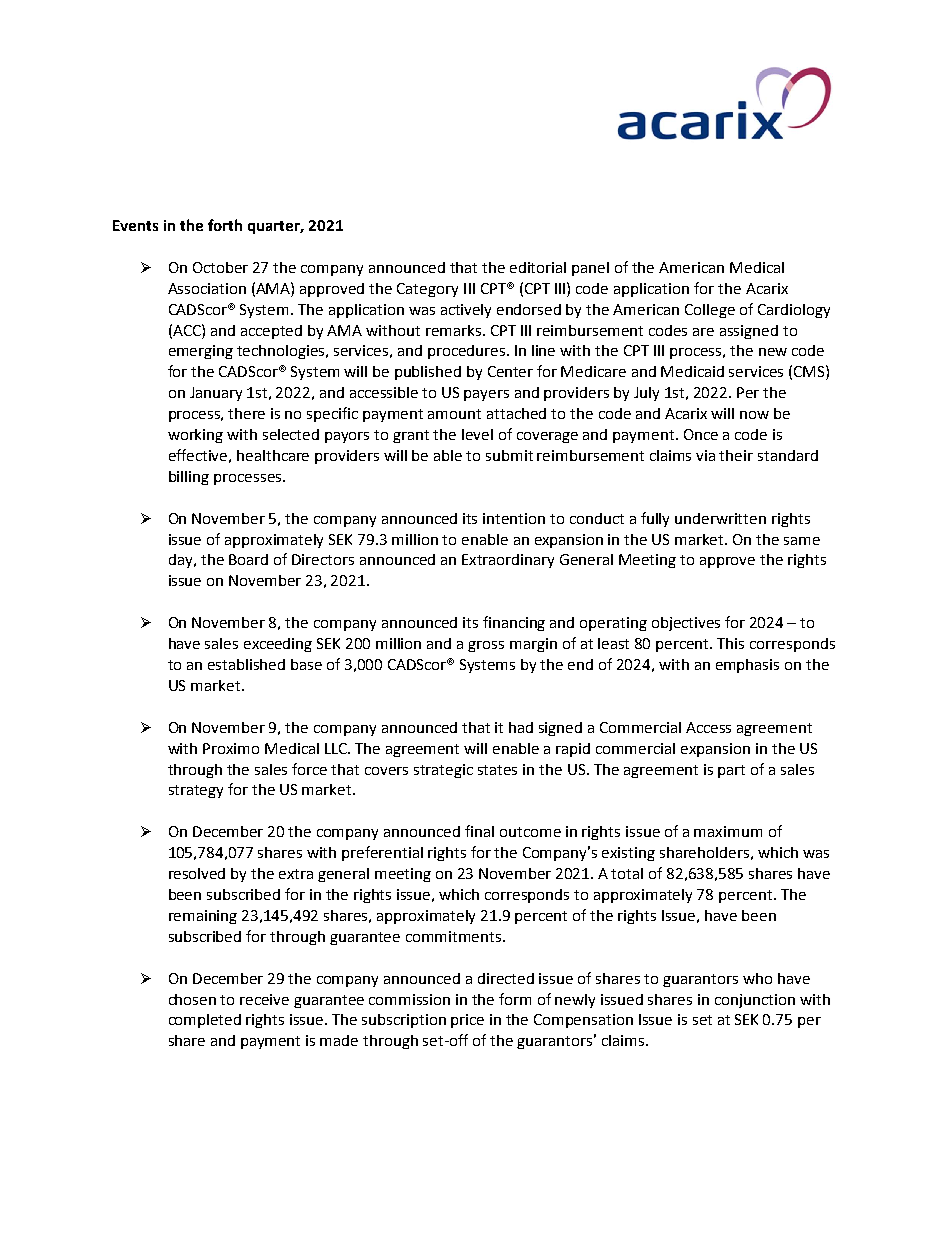 The width and height of the page is (952, 1233). Describe the element at coordinates (730, 643) in the page. I see `This` at that location.
